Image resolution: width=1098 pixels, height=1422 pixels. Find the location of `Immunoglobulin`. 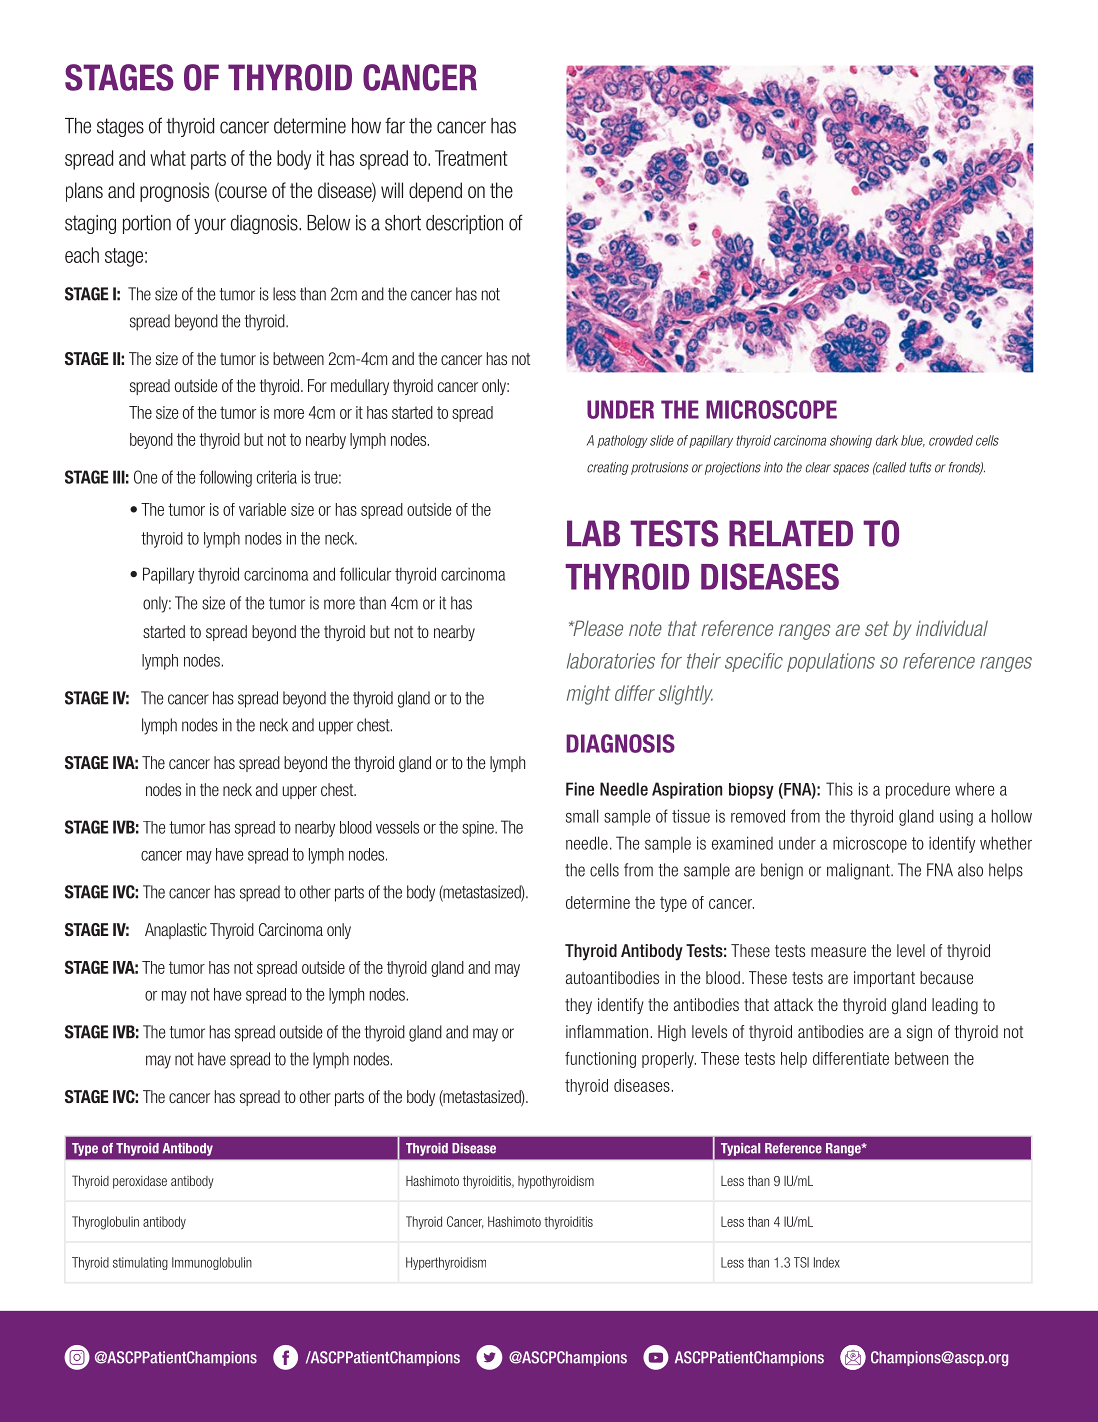

Immunoglobulin is located at coordinates (212, 1263).
